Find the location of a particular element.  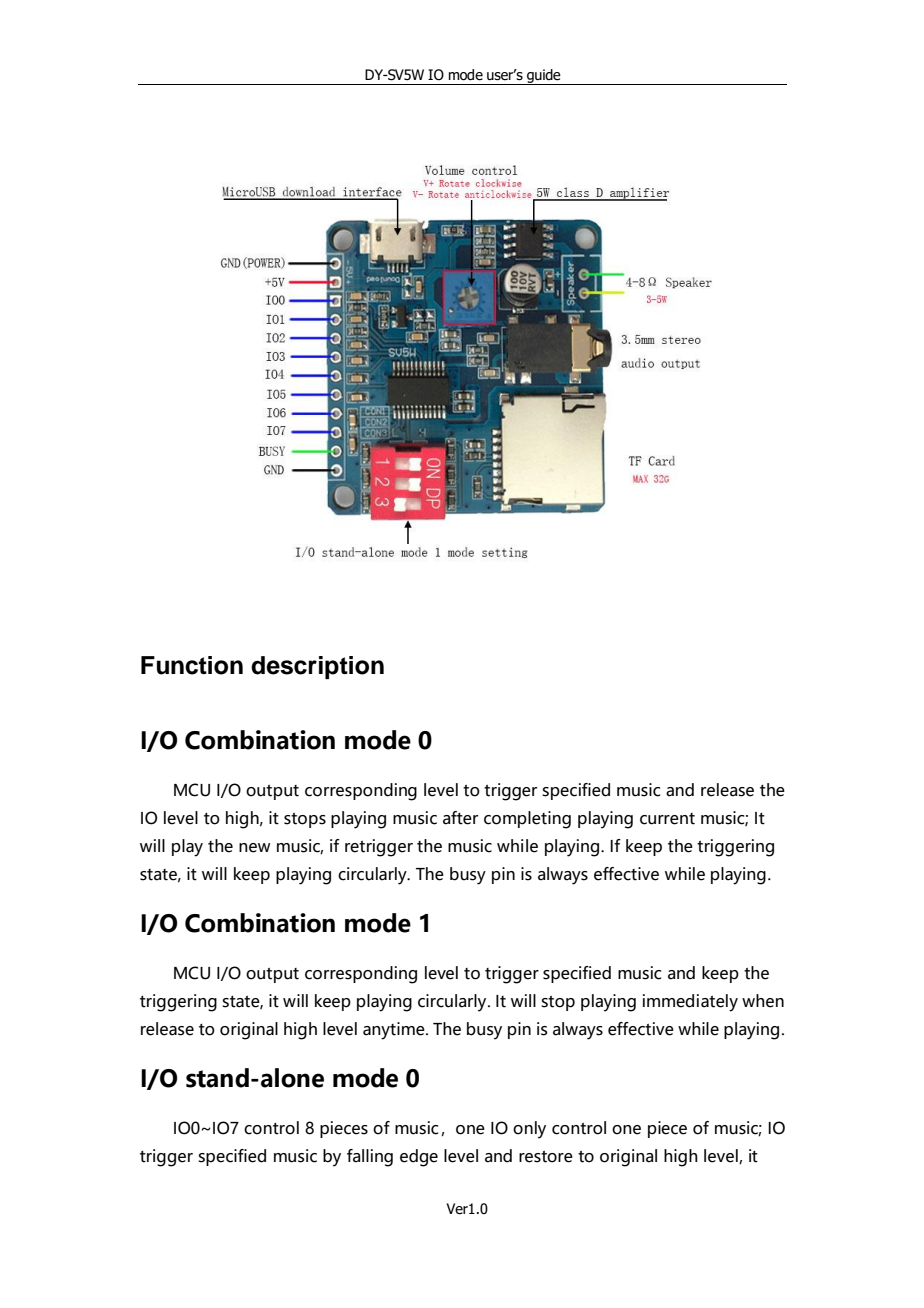

guide is located at coordinates (544, 77).
